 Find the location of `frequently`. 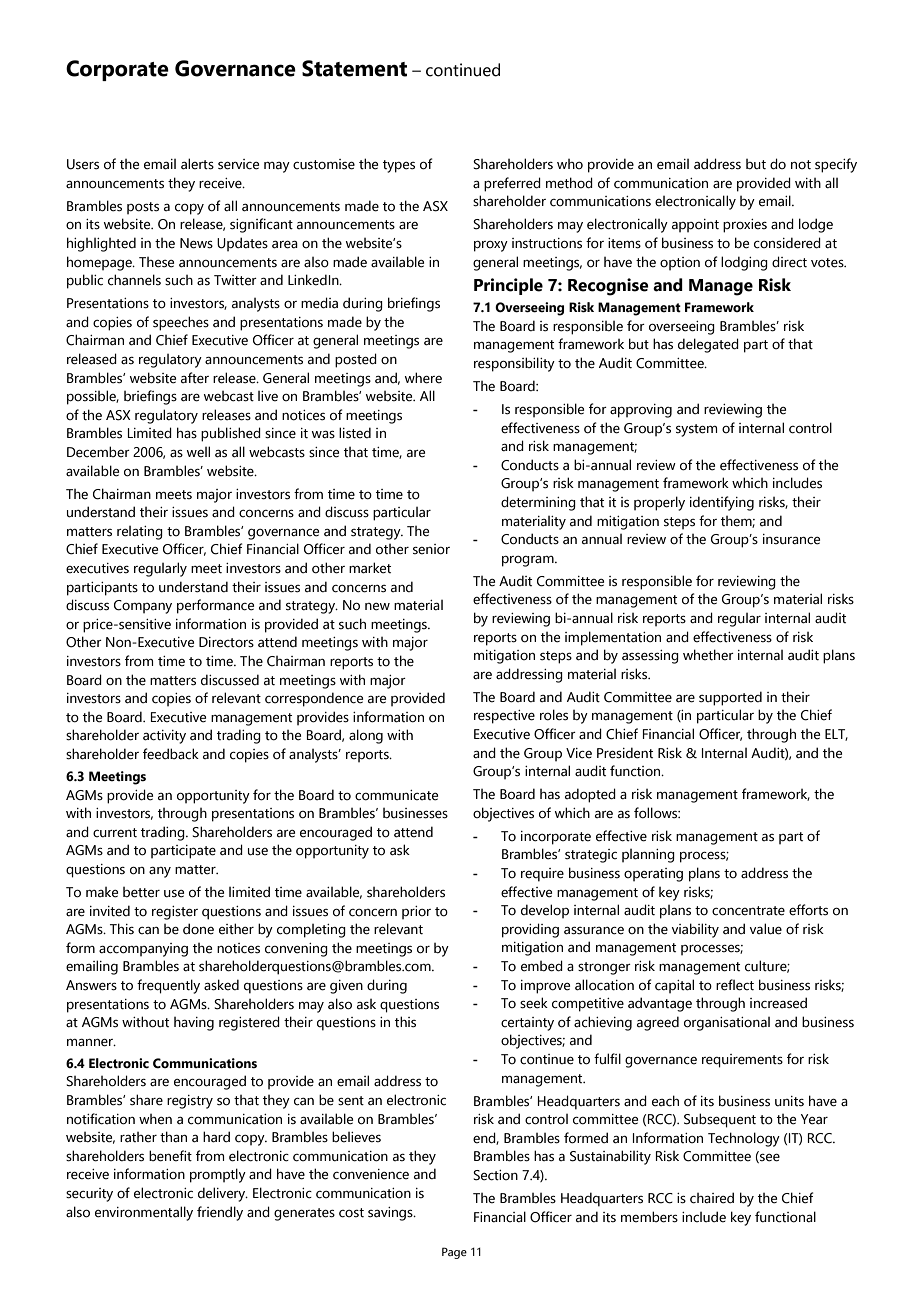

frequently is located at coordinates (168, 986).
